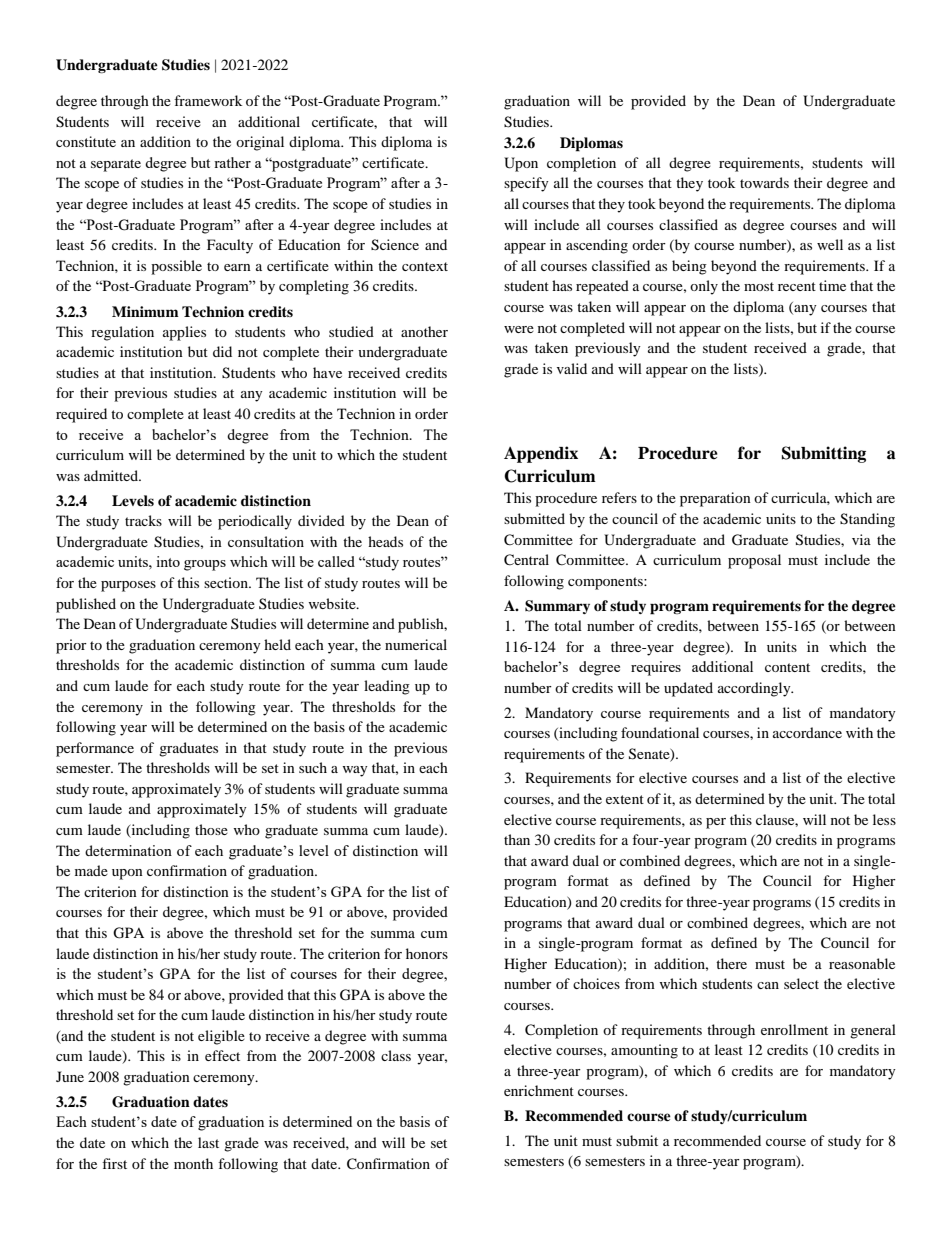 The height and width of the document is (1233, 952). What do you see at coordinates (211, 829) in the document?
I see `those` at bounding box center [211, 829].
